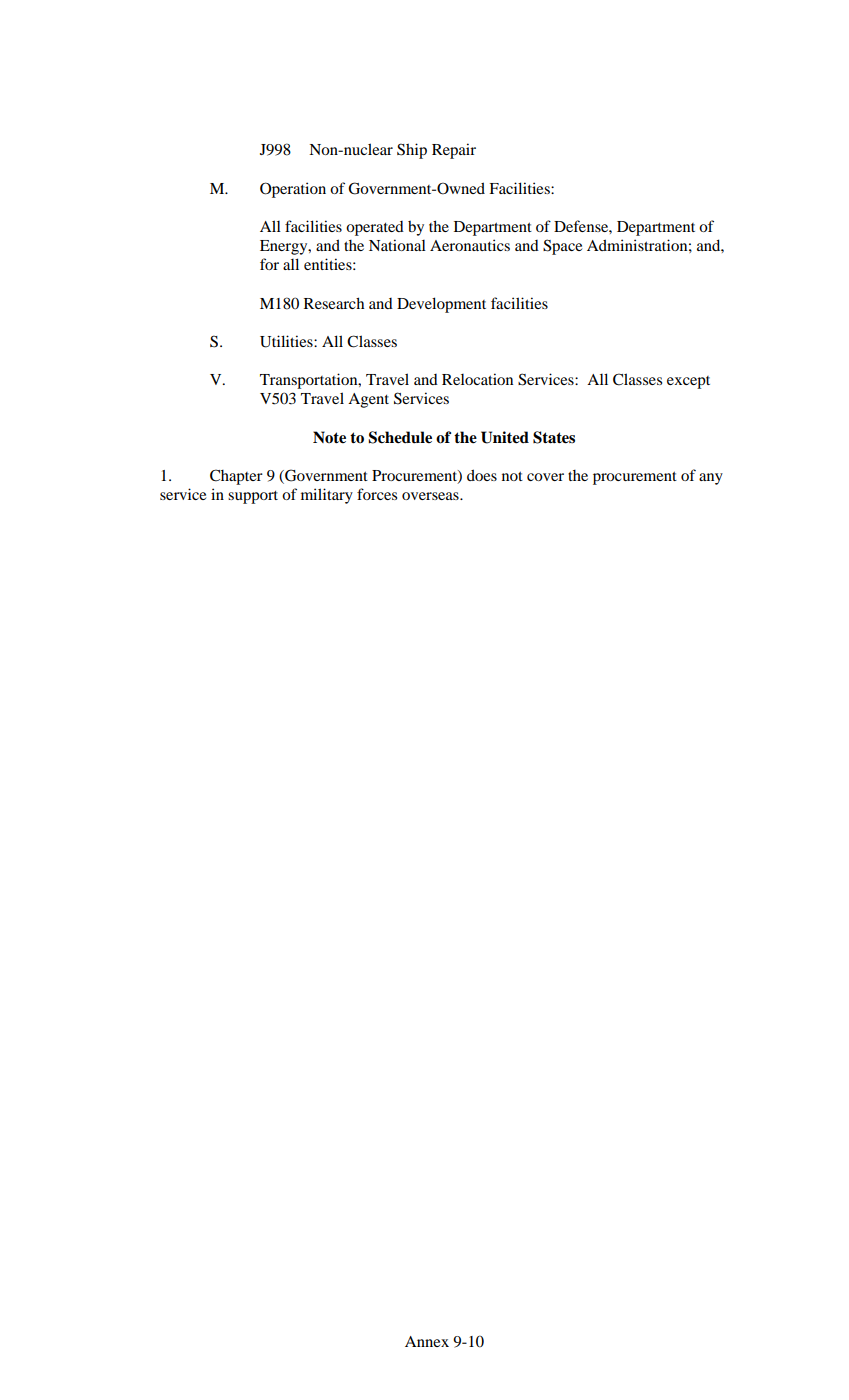 The height and width of the image is (1400, 849). Describe the element at coordinates (427, 1341) in the image. I see `Annex` at that location.
